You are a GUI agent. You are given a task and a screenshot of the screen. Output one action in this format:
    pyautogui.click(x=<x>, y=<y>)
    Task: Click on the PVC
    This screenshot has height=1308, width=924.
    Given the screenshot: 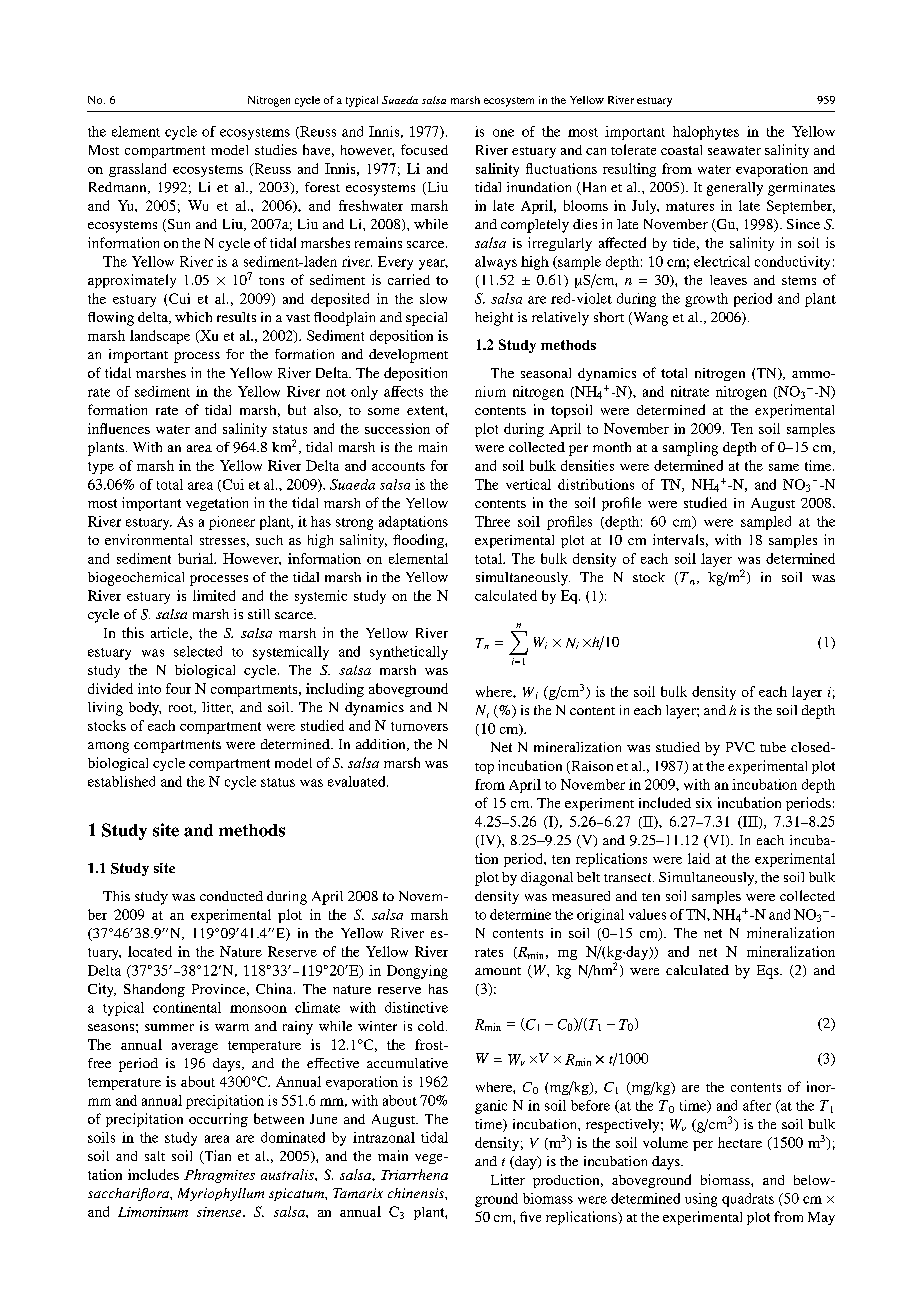 What is the action you would take?
    pyautogui.click(x=740, y=747)
